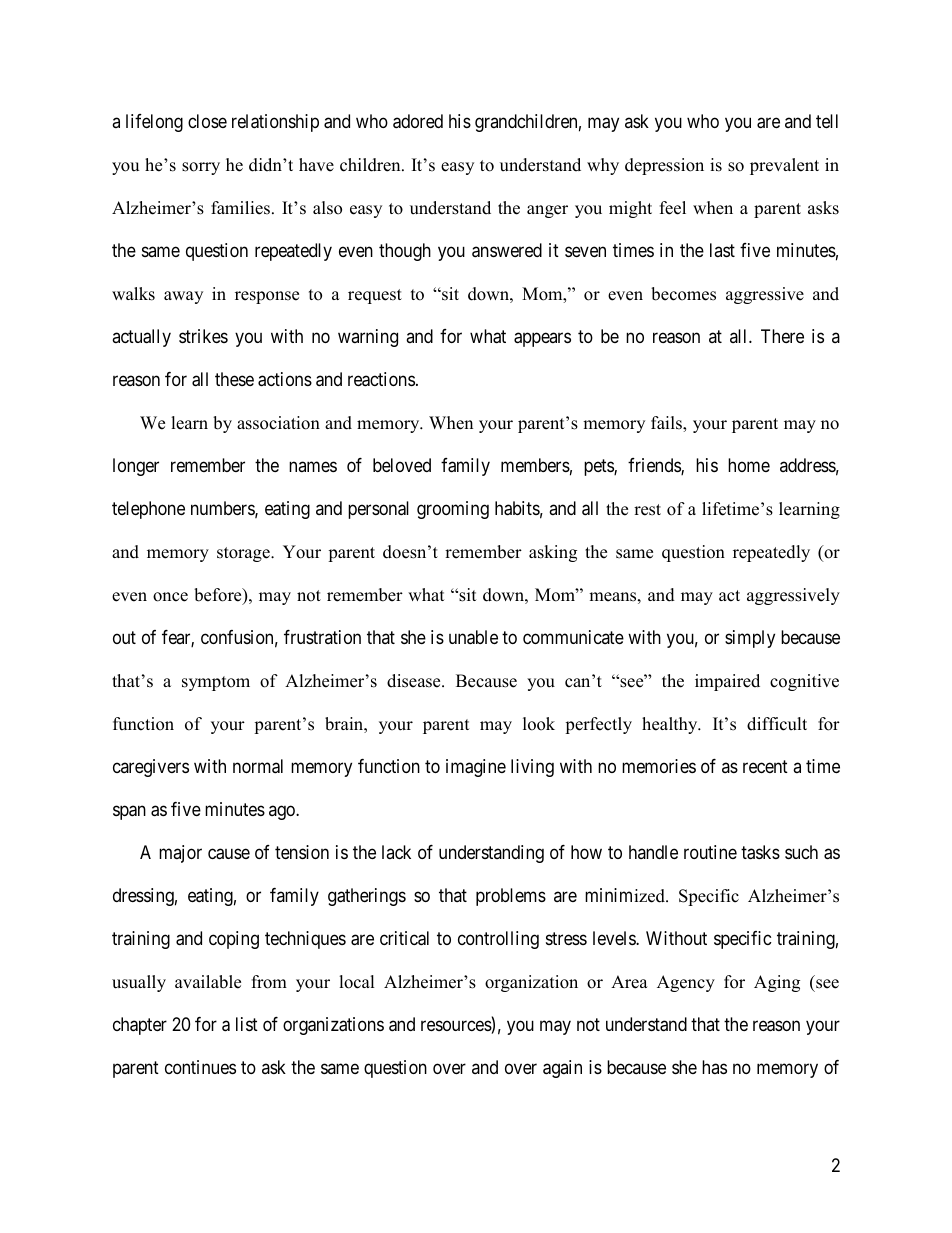 This page has width=952, height=1233. I want to click on unable, so click(473, 637).
